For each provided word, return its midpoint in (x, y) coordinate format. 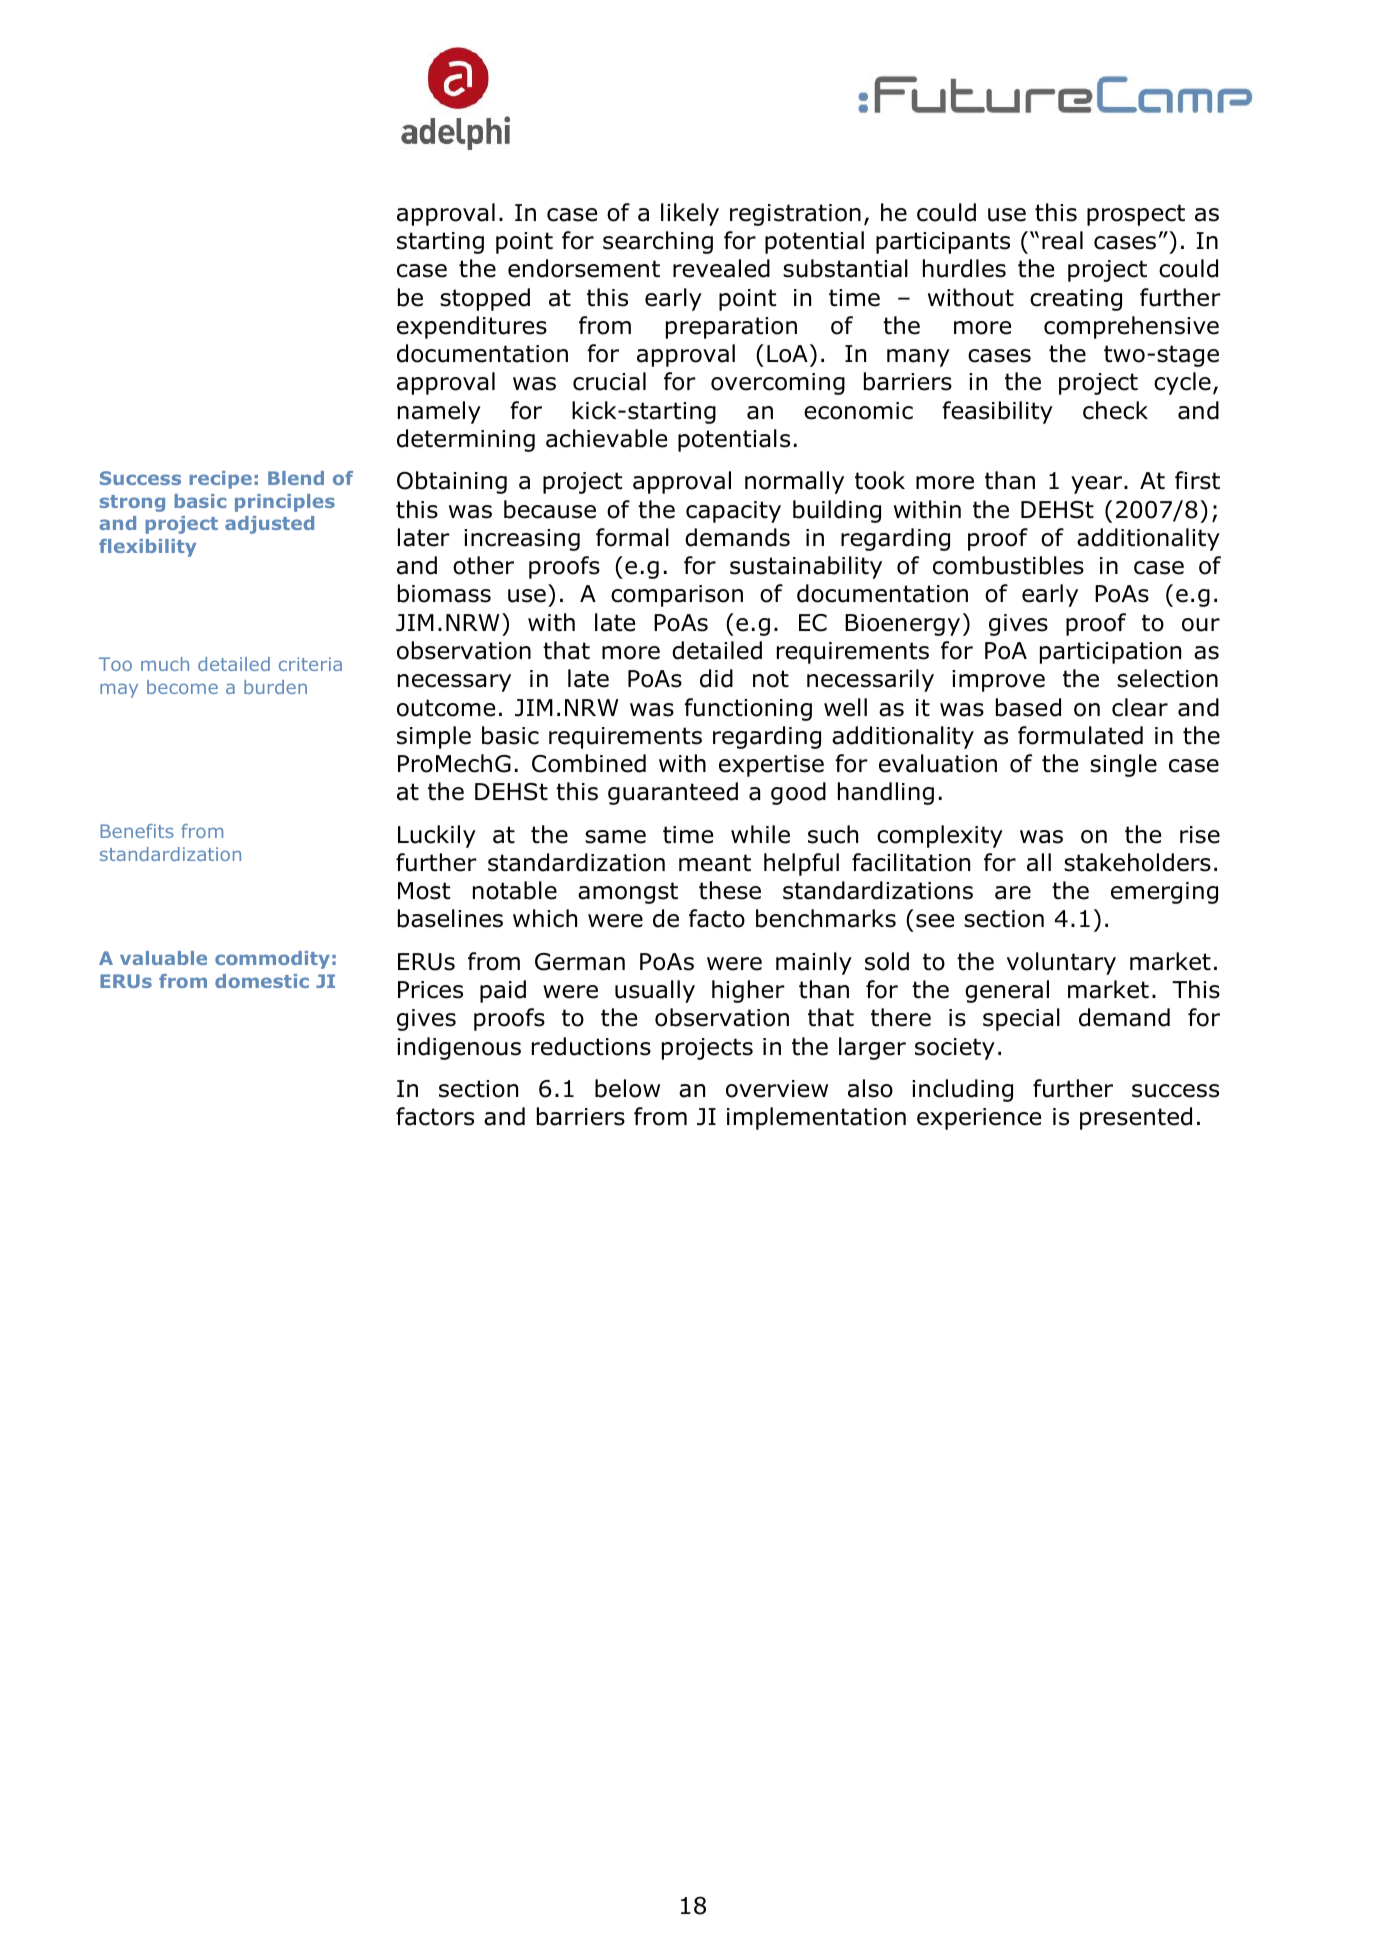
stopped (485, 299)
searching (658, 242)
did (716, 678)
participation (1110, 653)
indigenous (459, 1048)
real (1062, 240)
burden (275, 687)
